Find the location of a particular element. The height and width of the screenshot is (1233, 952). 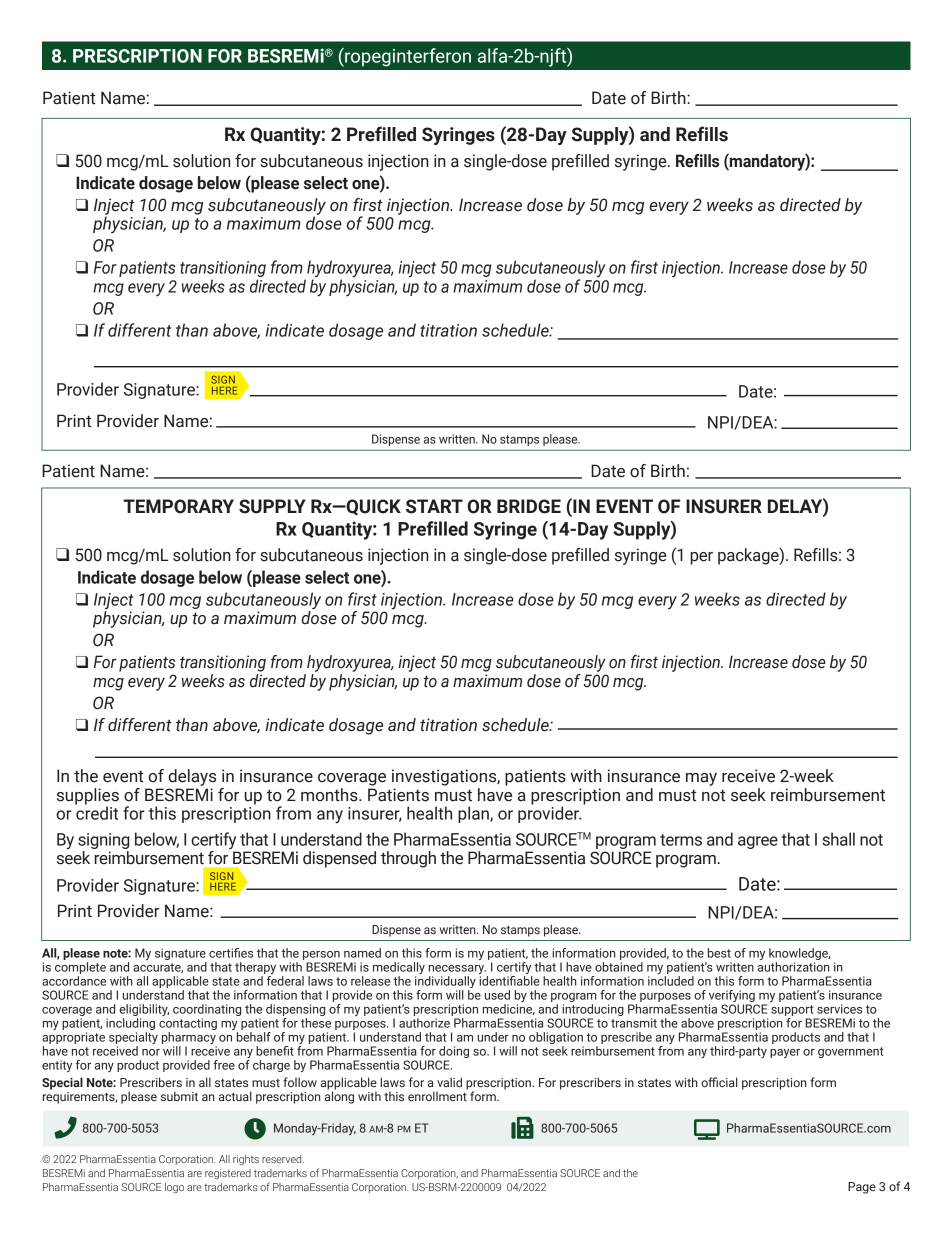

START is located at coordinates (434, 506).
